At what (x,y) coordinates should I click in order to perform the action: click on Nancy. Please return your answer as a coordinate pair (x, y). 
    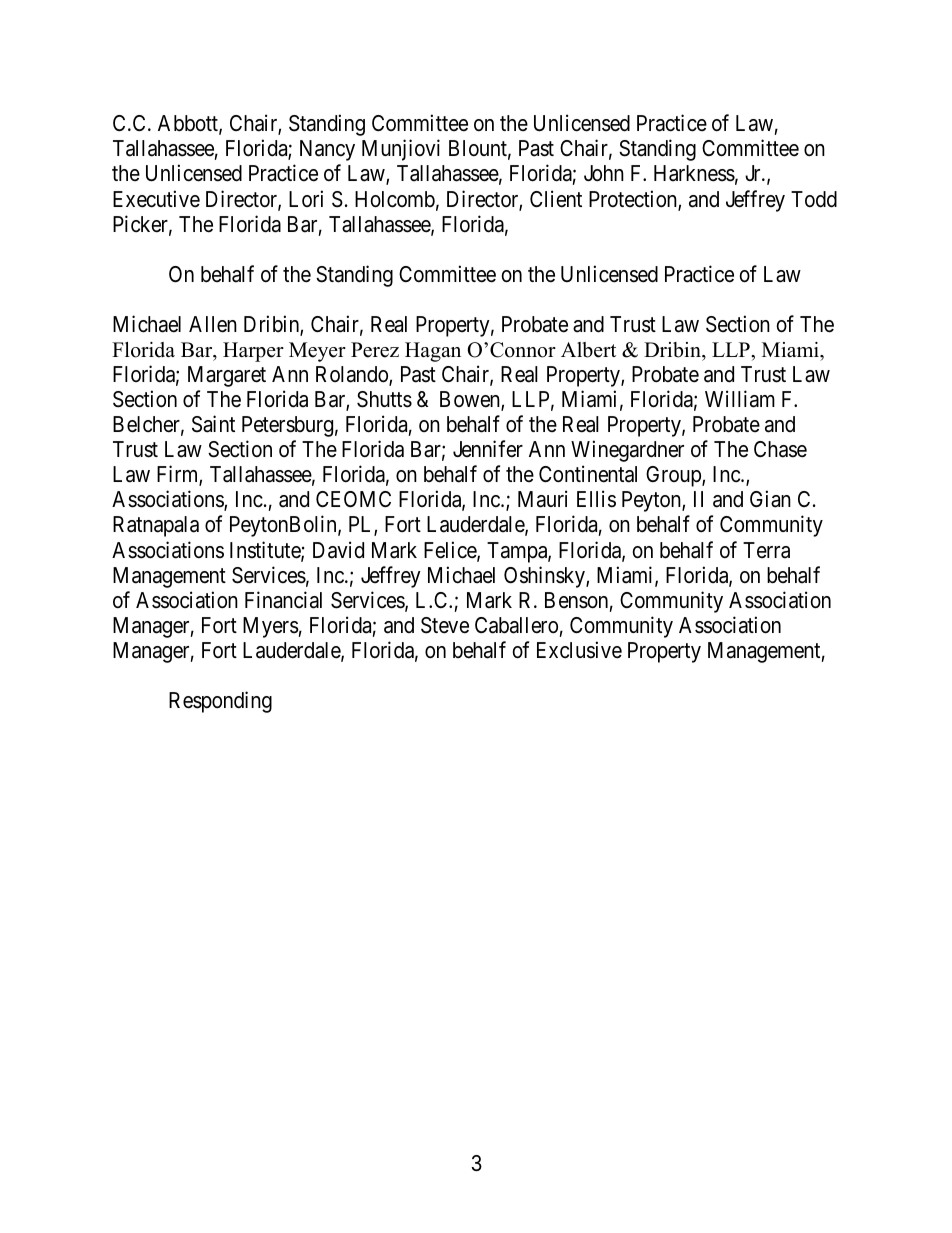
    Looking at the image, I should click on (327, 150).
